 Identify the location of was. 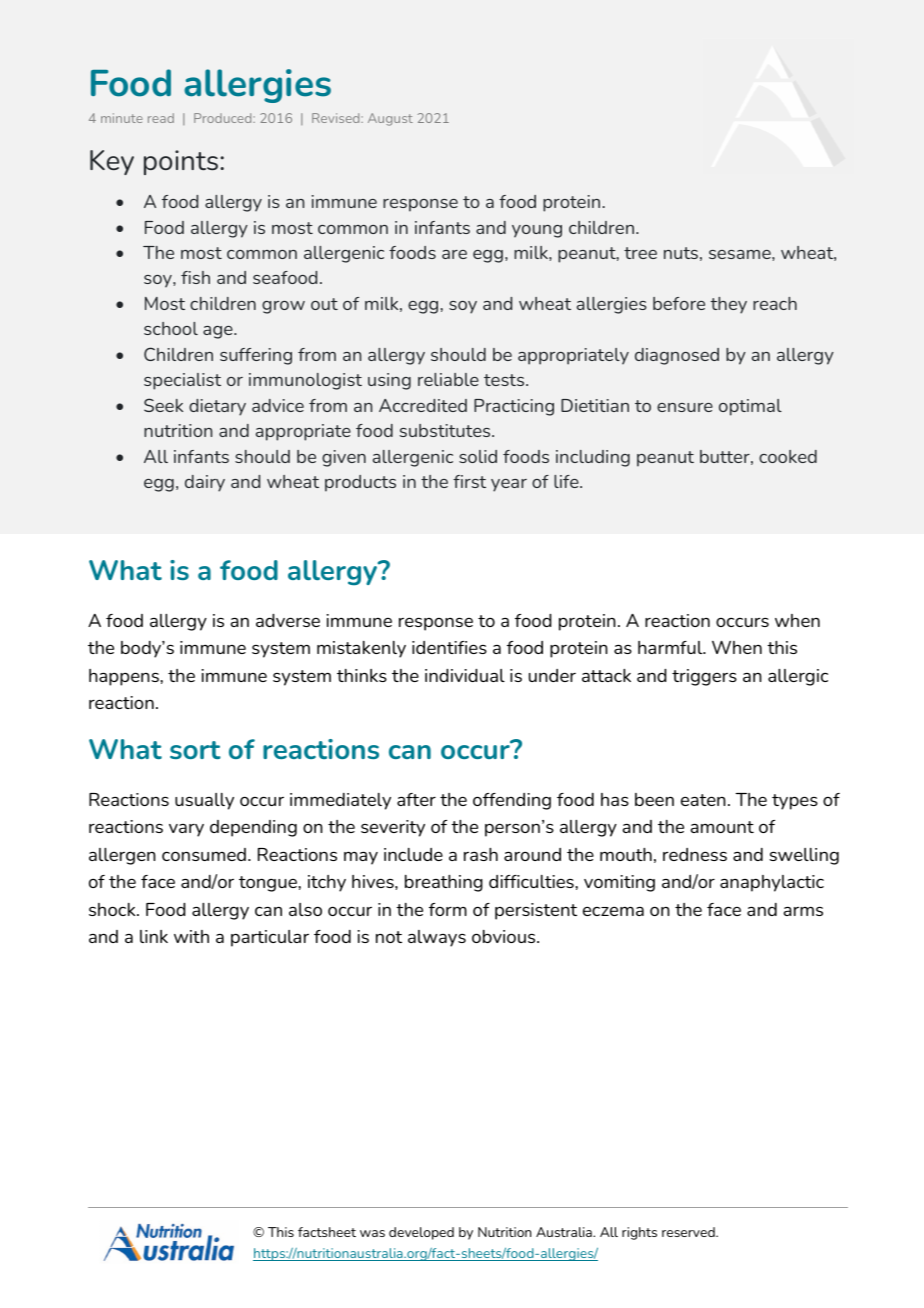
(372, 1233).
